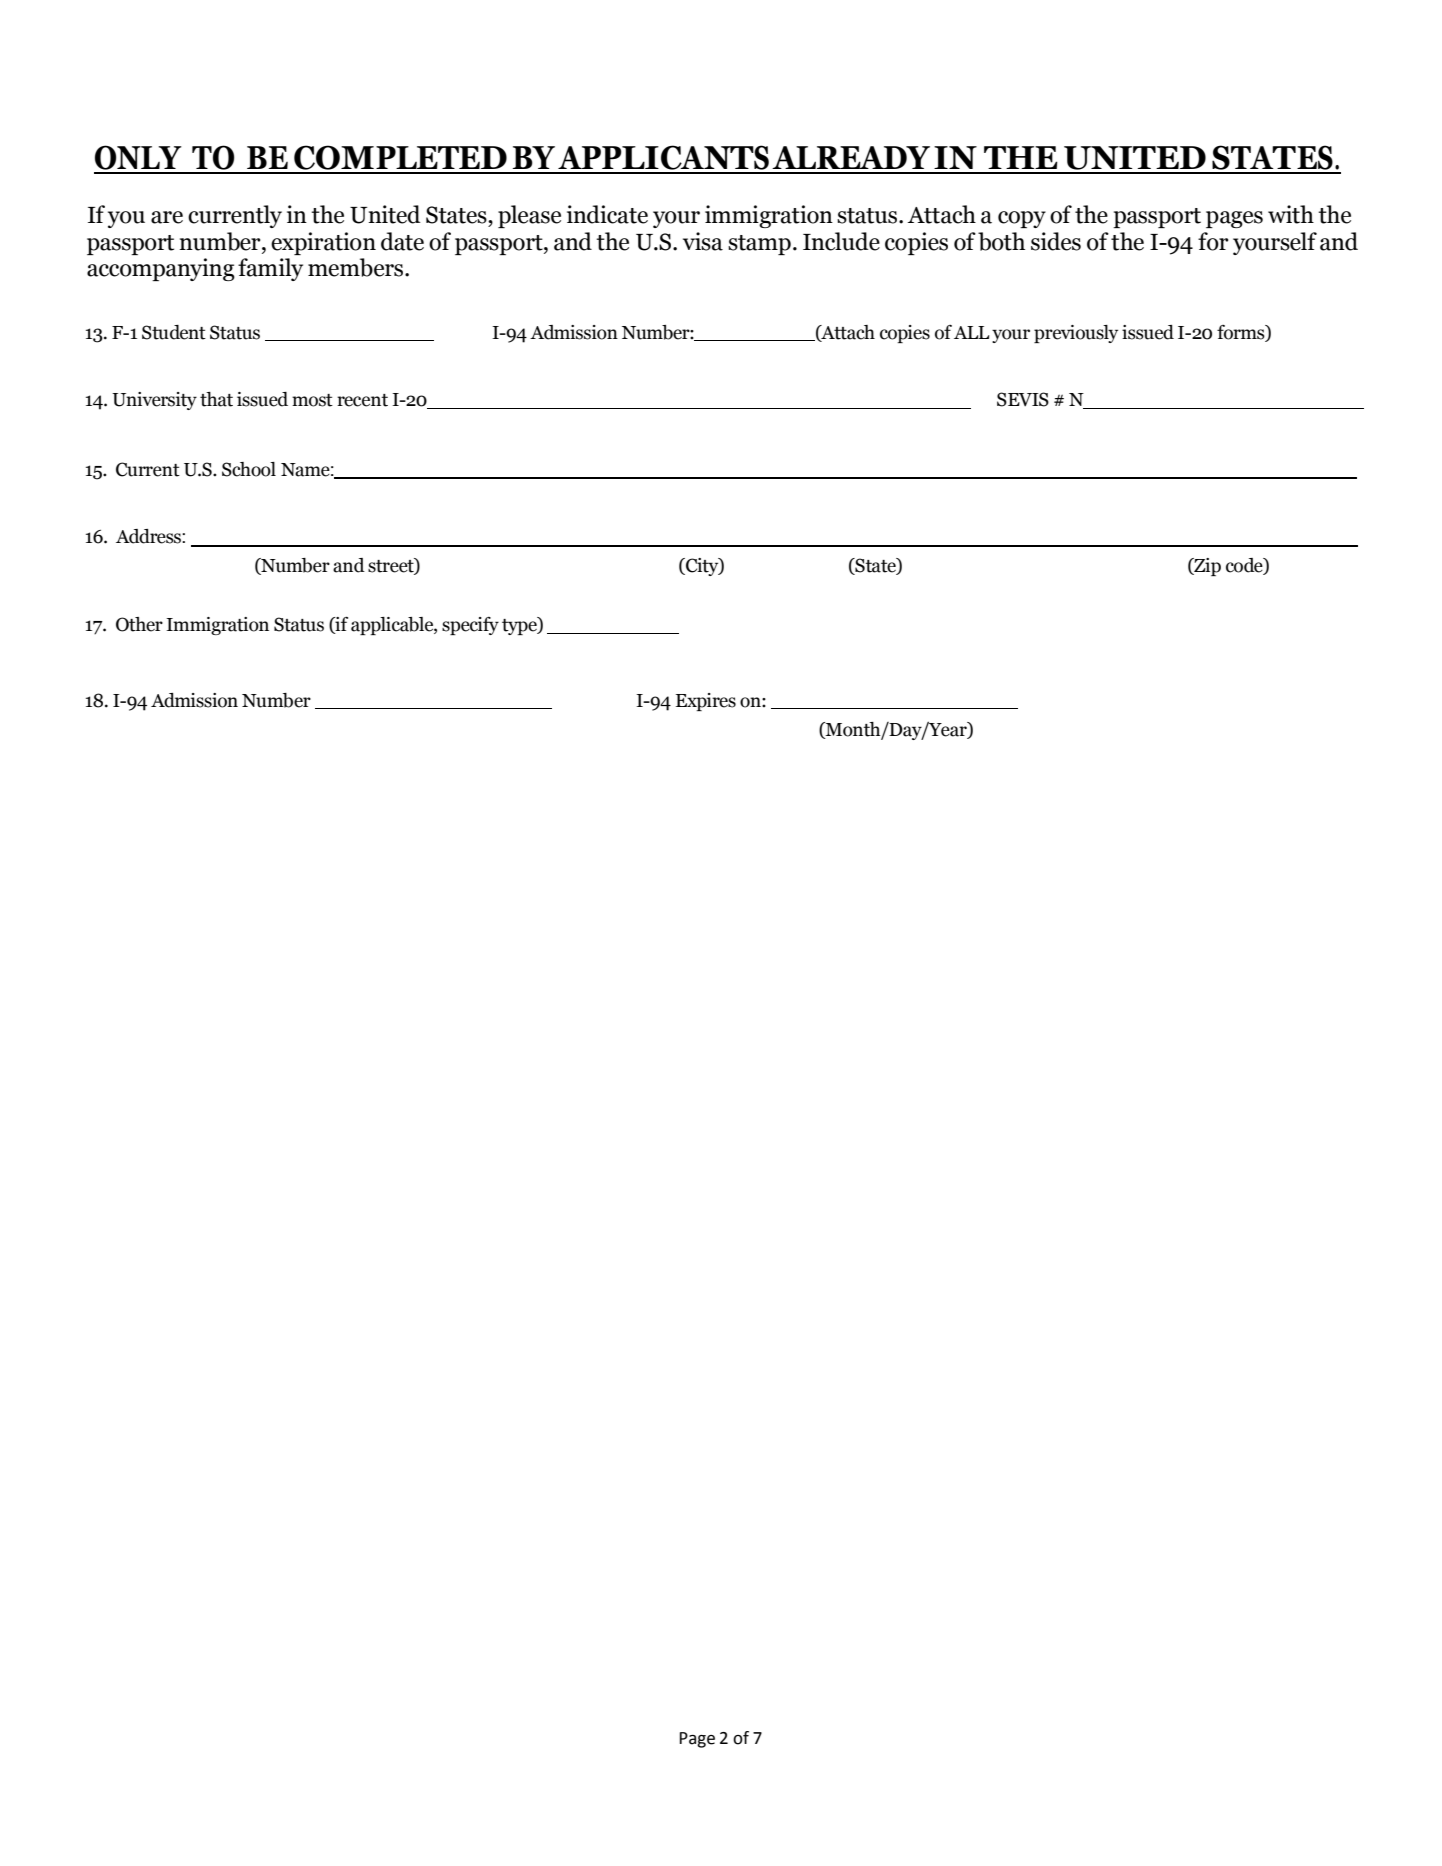 This screenshot has width=1442, height=1866. Describe the element at coordinates (270, 269) in the screenshot. I see `family` at that location.
